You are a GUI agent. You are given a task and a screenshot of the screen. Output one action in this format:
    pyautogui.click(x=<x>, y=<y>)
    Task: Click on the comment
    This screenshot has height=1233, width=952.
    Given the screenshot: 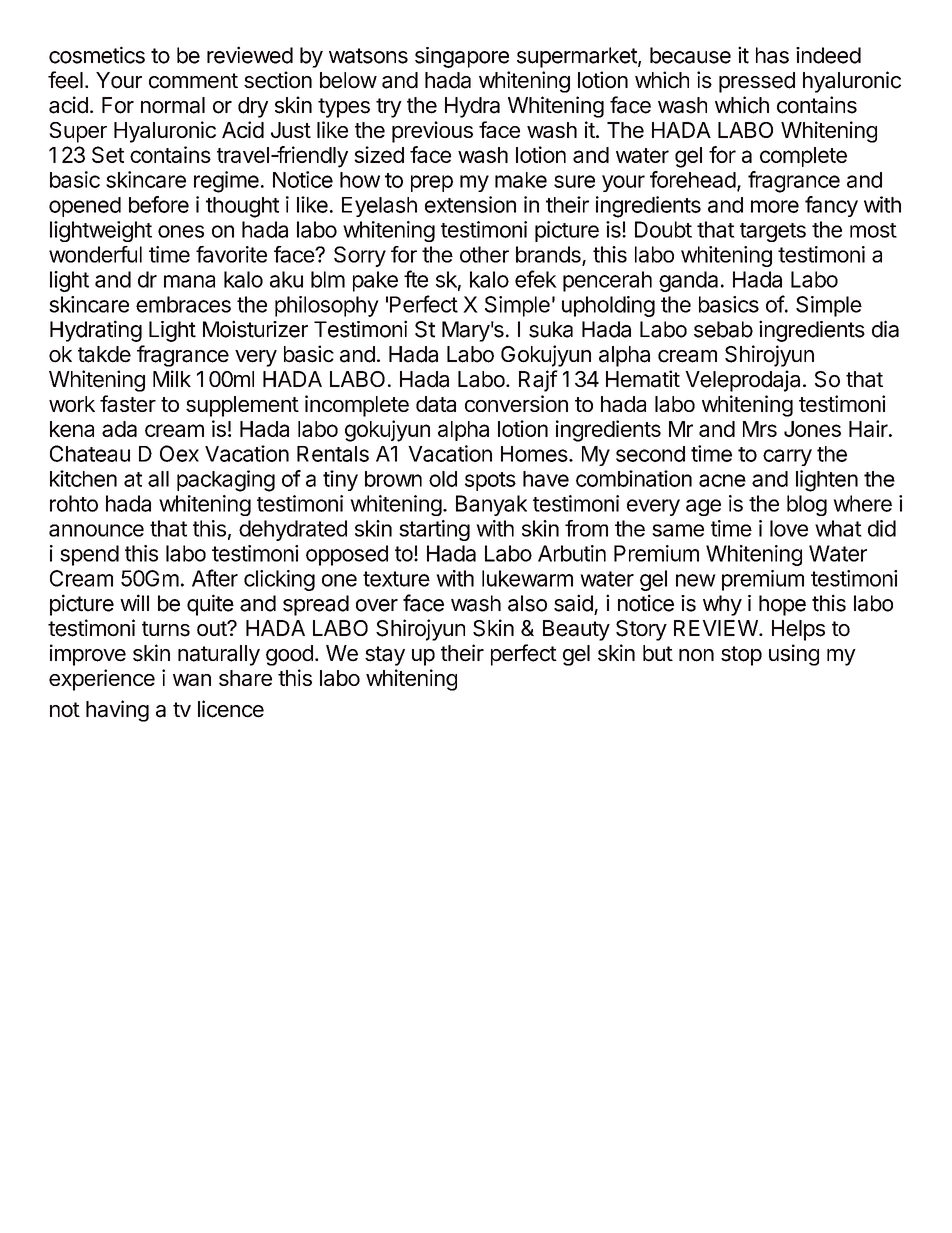 What is the action you would take?
    pyautogui.click(x=193, y=81)
